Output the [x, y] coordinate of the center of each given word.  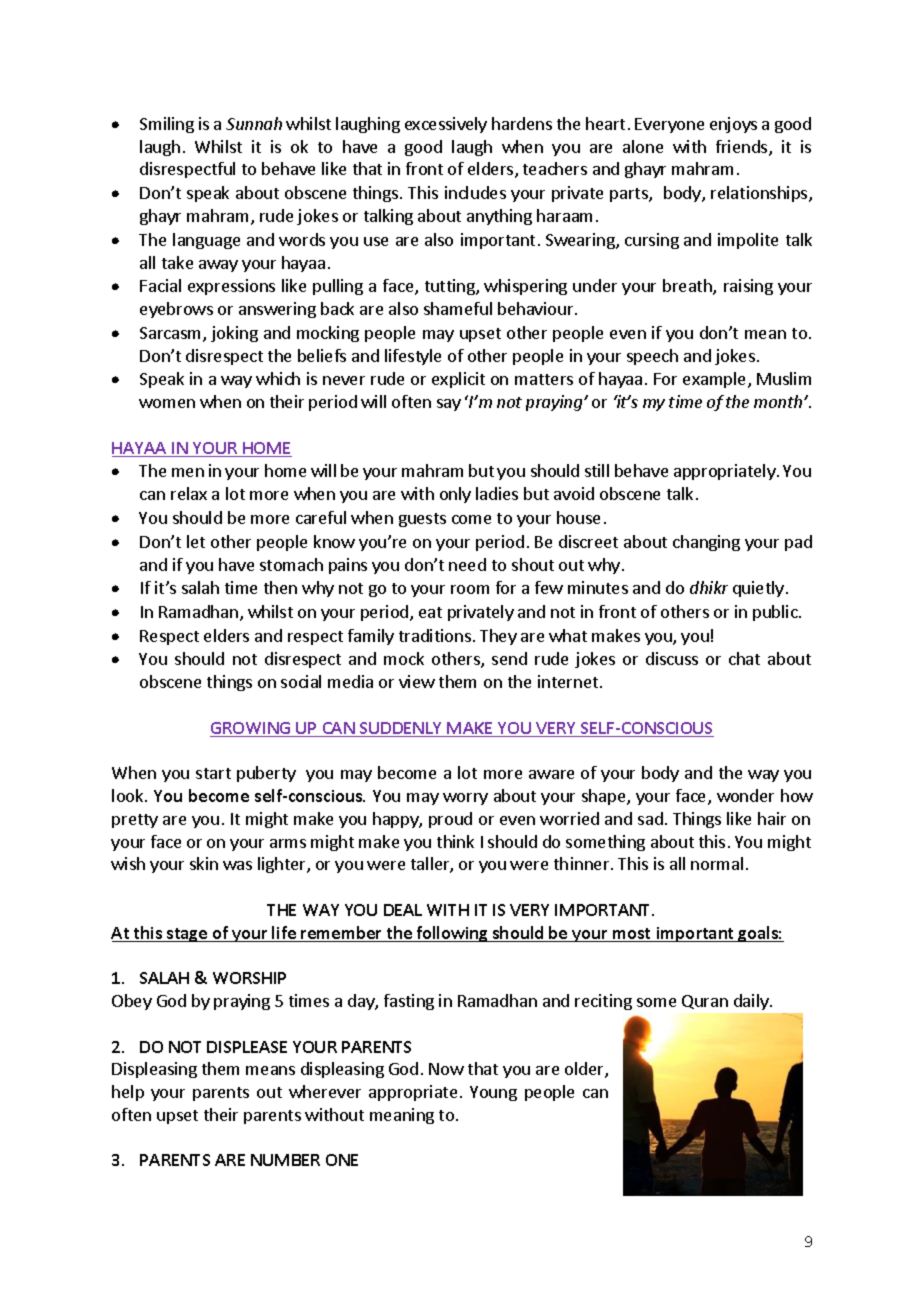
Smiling [167, 125]
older [585, 1070]
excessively [446, 125]
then [280, 587]
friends [743, 148]
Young [493, 1093]
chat [744, 658]
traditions [435, 635]
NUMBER [285, 1160]
